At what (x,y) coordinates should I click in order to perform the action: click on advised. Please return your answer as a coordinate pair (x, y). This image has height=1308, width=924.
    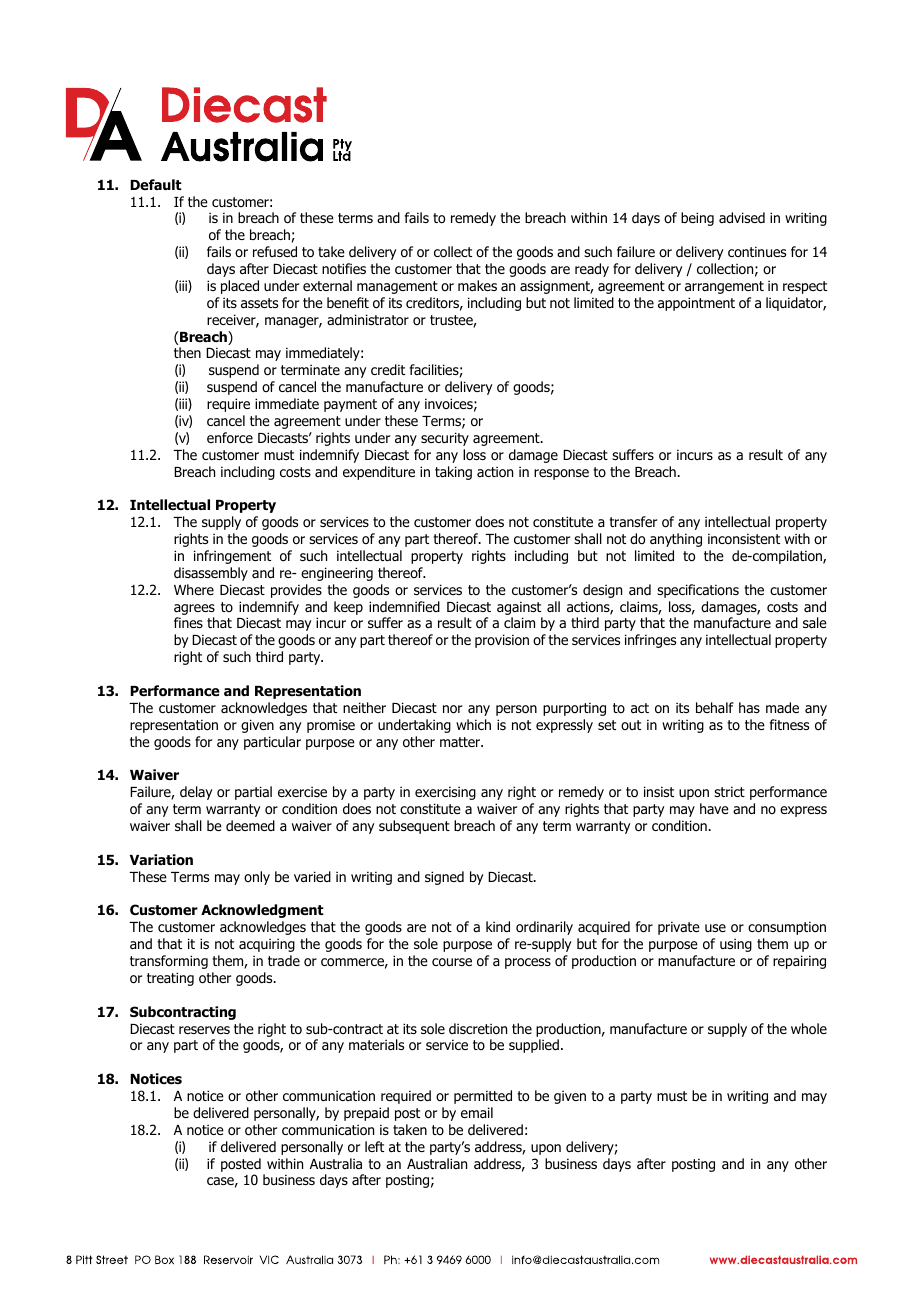
    Looking at the image, I should click on (742, 218).
